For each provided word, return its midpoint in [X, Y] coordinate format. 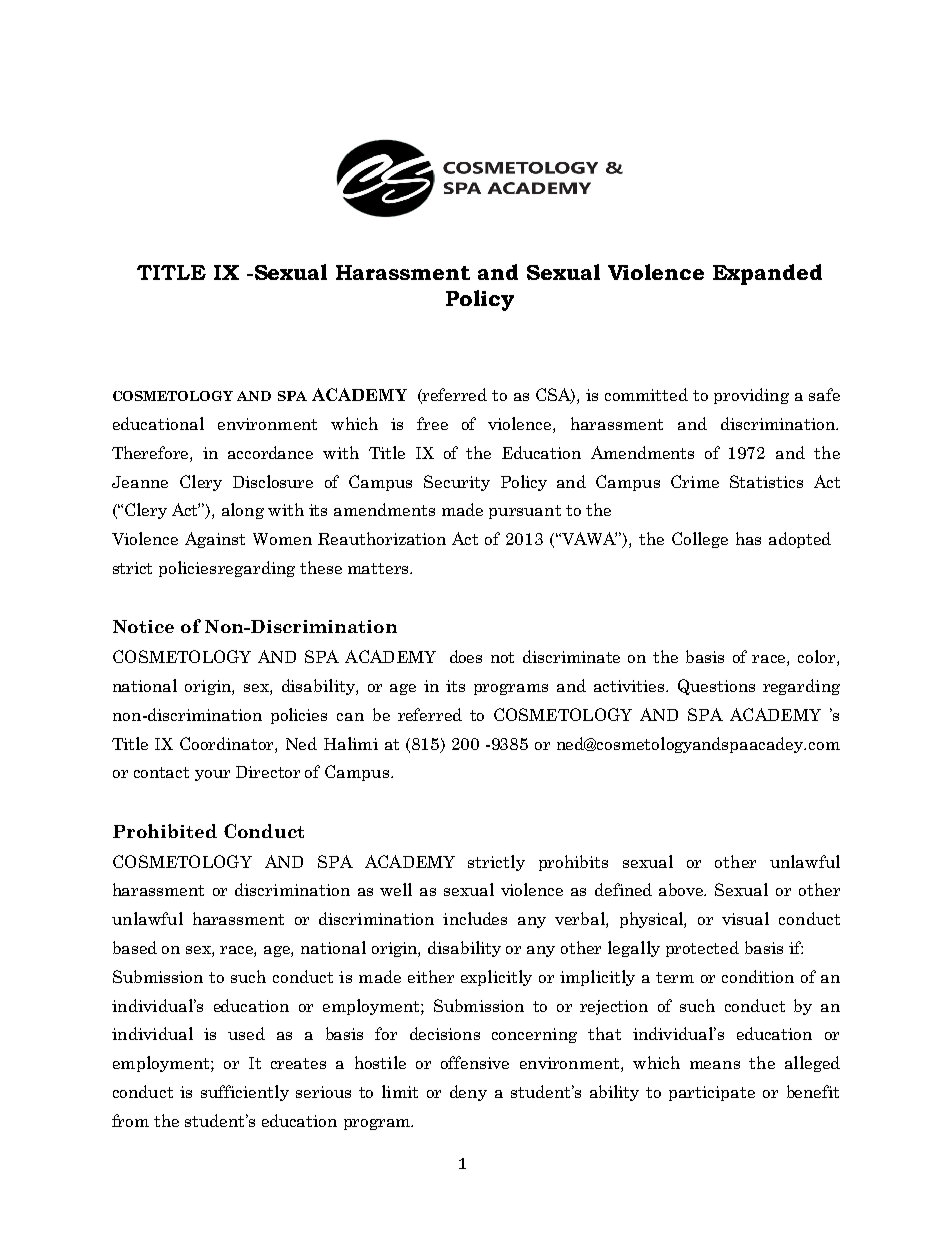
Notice [143, 626]
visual [745, 918]
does [466, 656]
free [432, 423]
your [212, 775]
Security [457, 483]
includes [475, 918]
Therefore [151, 454]
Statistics [766, 481]
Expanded [767, 274]
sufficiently [245, 1093]
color [818, 658]
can [350, 717]
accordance [270, 452]
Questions [716, 687]
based [135, 947]
